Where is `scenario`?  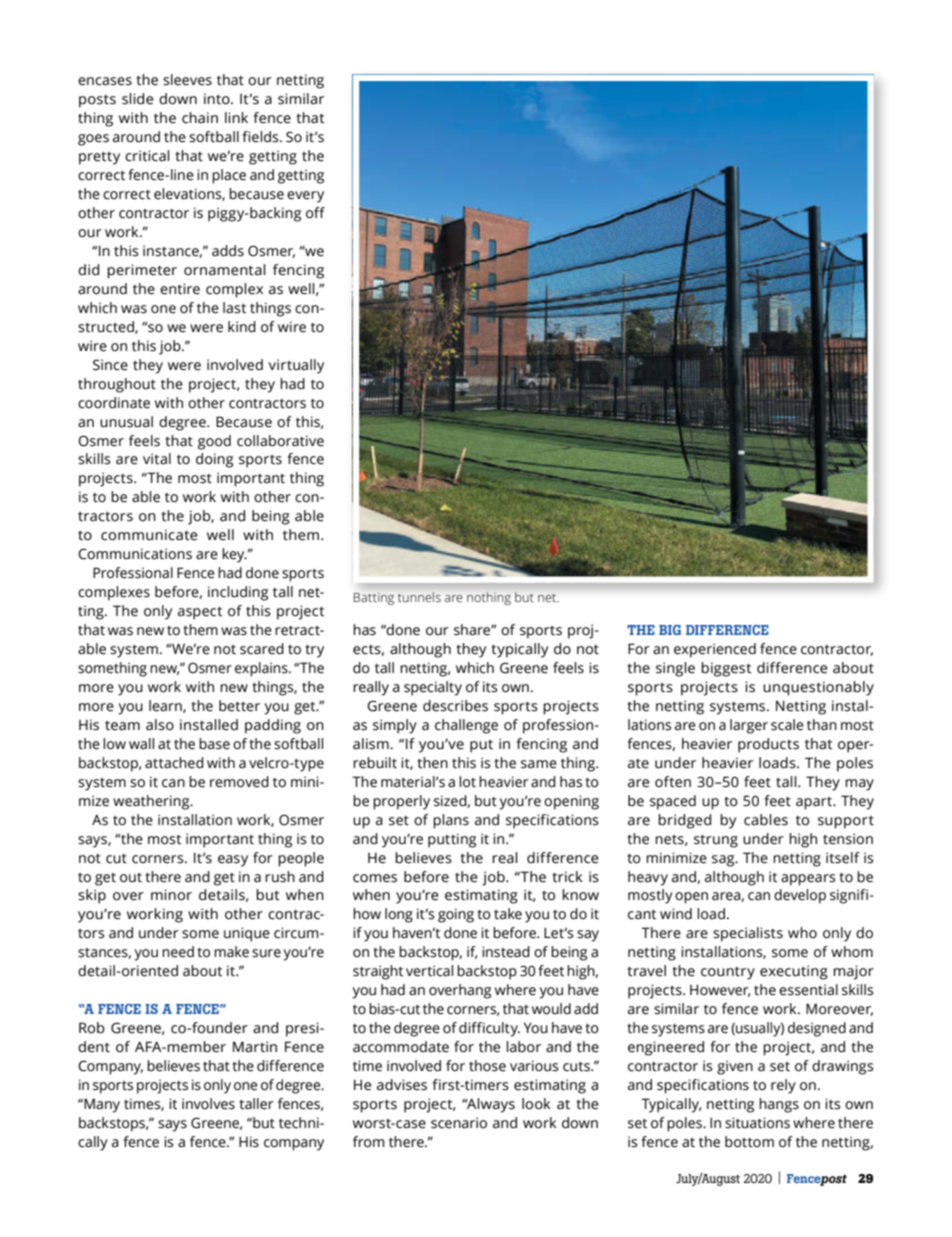
scenario is located at coordinates (459, 1123).
